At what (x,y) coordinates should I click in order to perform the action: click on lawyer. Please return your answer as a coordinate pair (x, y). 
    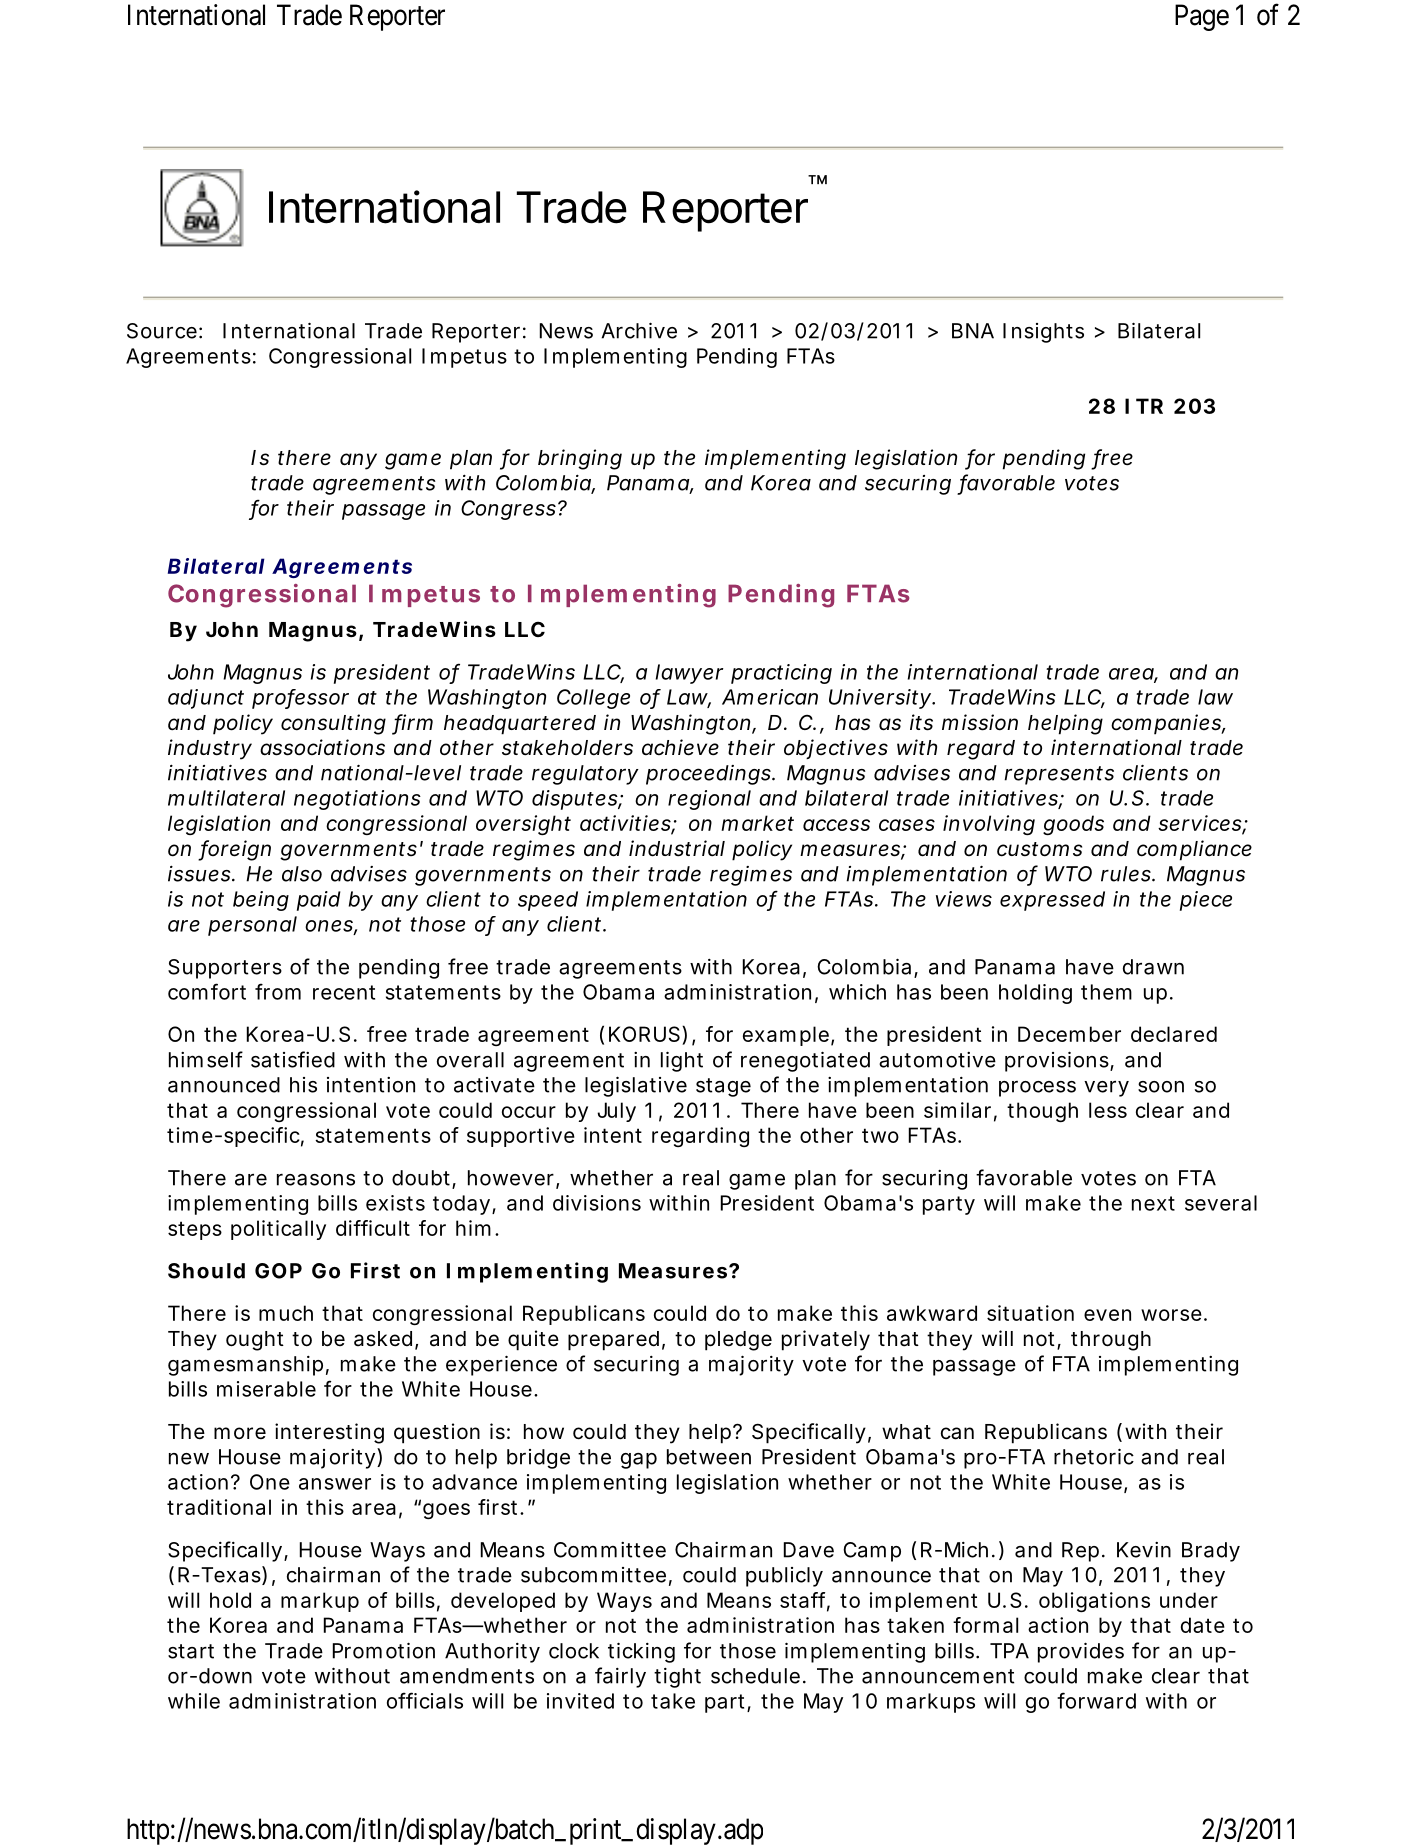
    Looking at the image, I should click on (689, 674).
